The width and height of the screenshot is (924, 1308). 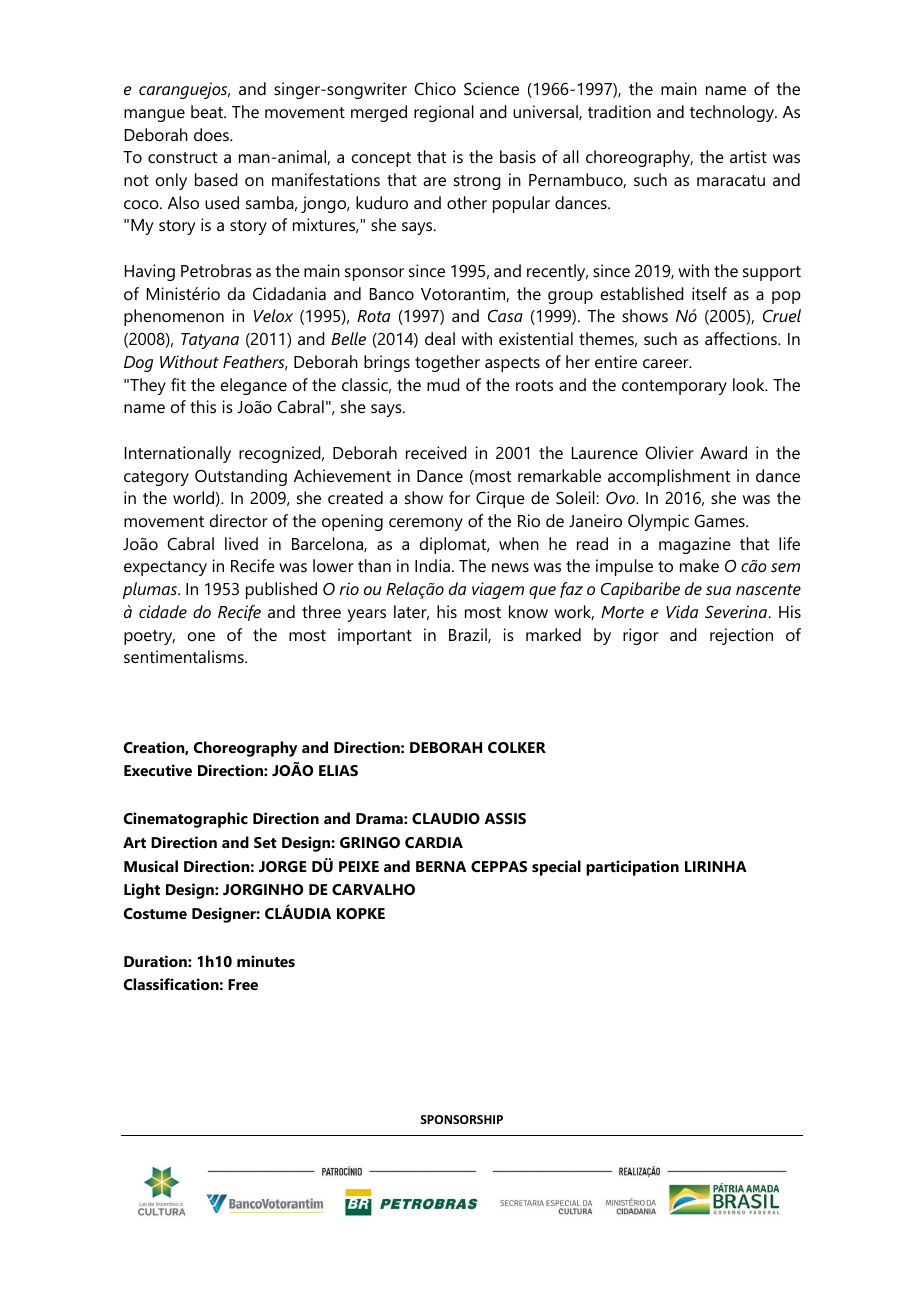 What do you see at coordinates (432, 565) in the screenshot?
I see `India` at bounding box center [432, 565].
